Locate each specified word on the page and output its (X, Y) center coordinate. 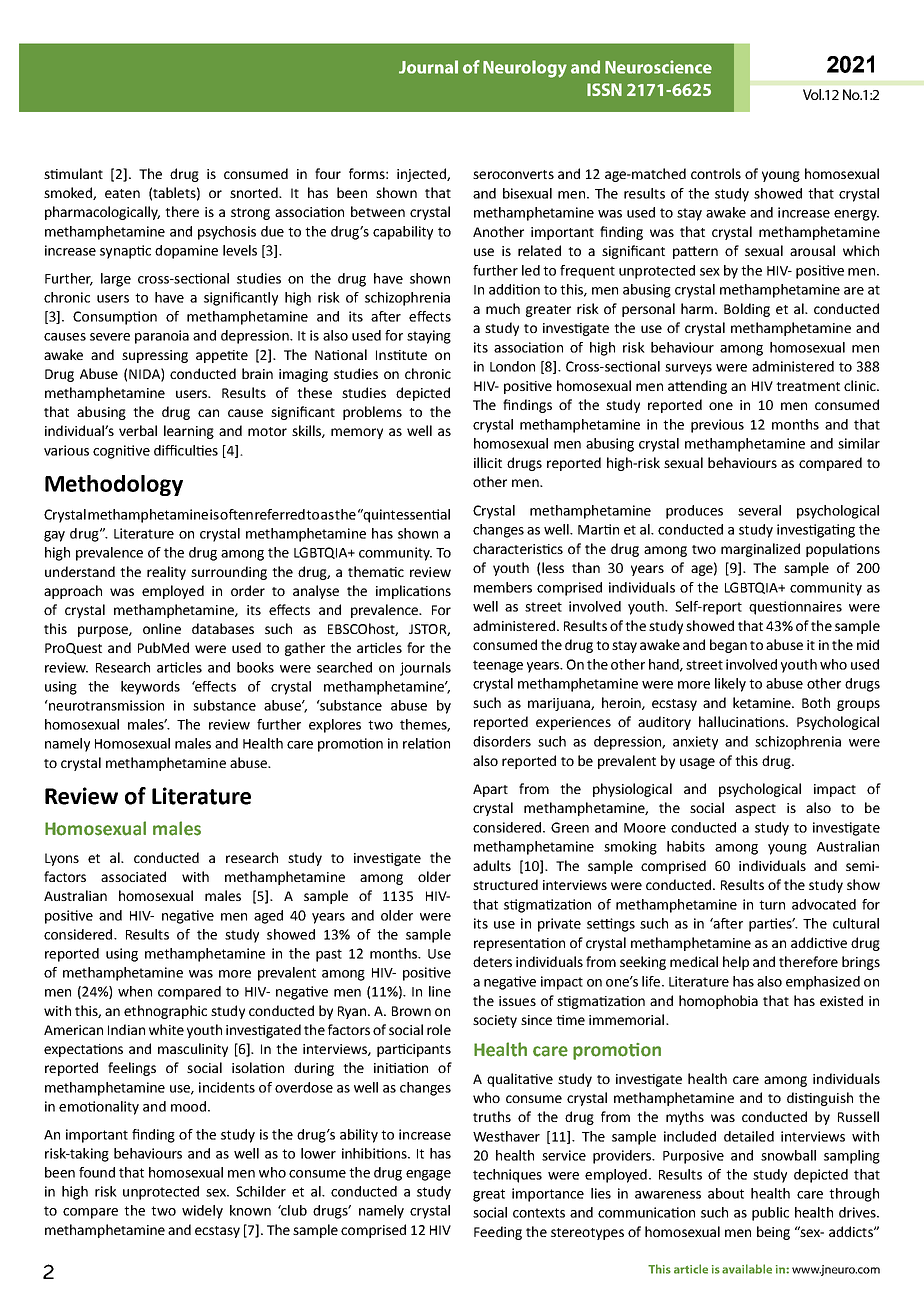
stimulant (73, 173)
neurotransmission (105, 705)
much (503, 308)
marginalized (760, 550)
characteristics (518, 548)
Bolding (747, 310)
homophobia (718, 1002)
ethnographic (165, 1012)
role (439, 1029)
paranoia (162, 337)
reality (166, 573)
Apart (490, 790)
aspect (755, 810)
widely (202, 1212)
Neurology (525, 69)
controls (716, 173)
